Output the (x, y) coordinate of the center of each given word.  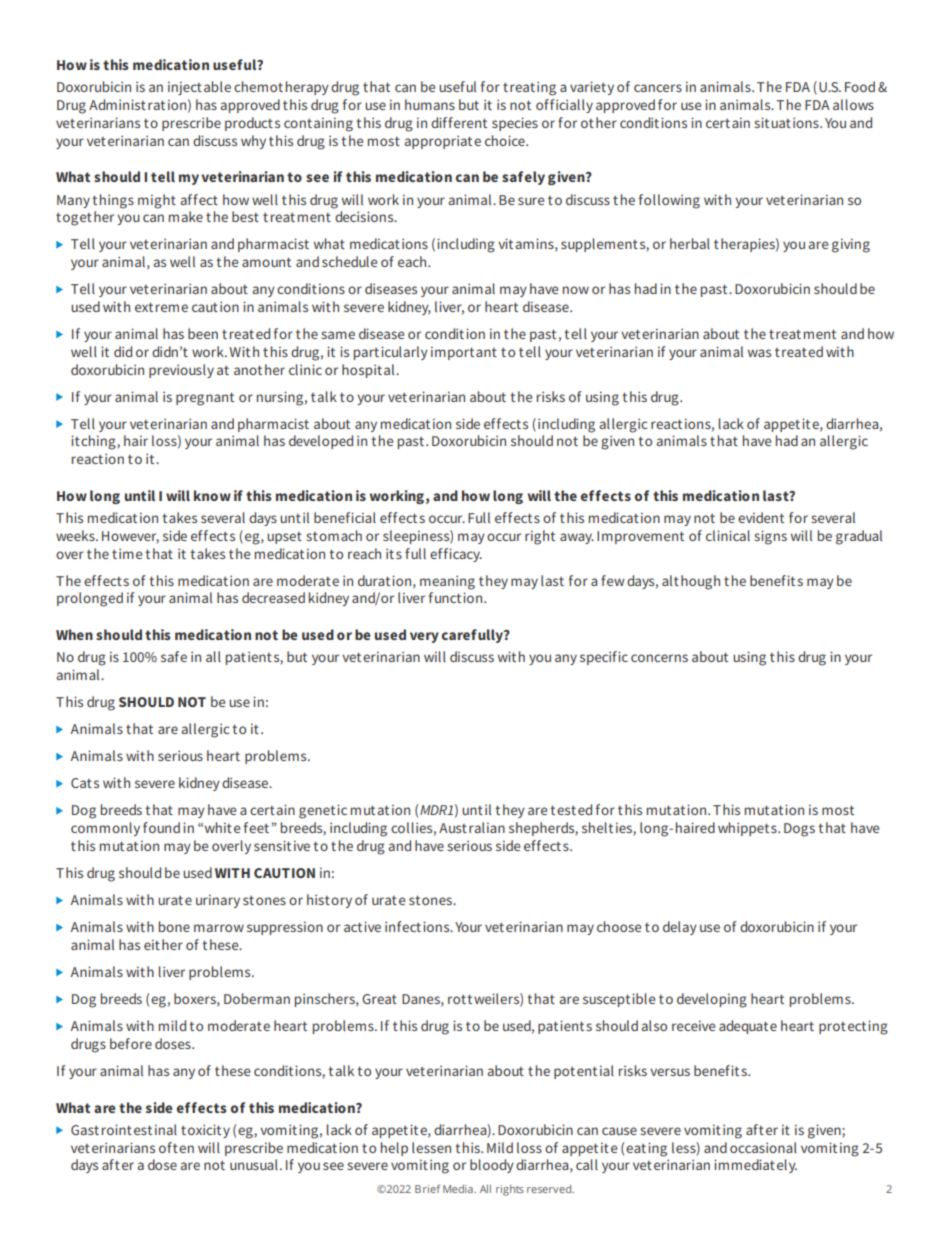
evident (761, 517)
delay (680, 928)
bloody (492, 1166)
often (176, 1147)
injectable (199, 88)
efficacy (456, 555)
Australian (472, 827)
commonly (105, 829)
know (212, 495)
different (459, 122)
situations (787, 122)
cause (619, 1131)
